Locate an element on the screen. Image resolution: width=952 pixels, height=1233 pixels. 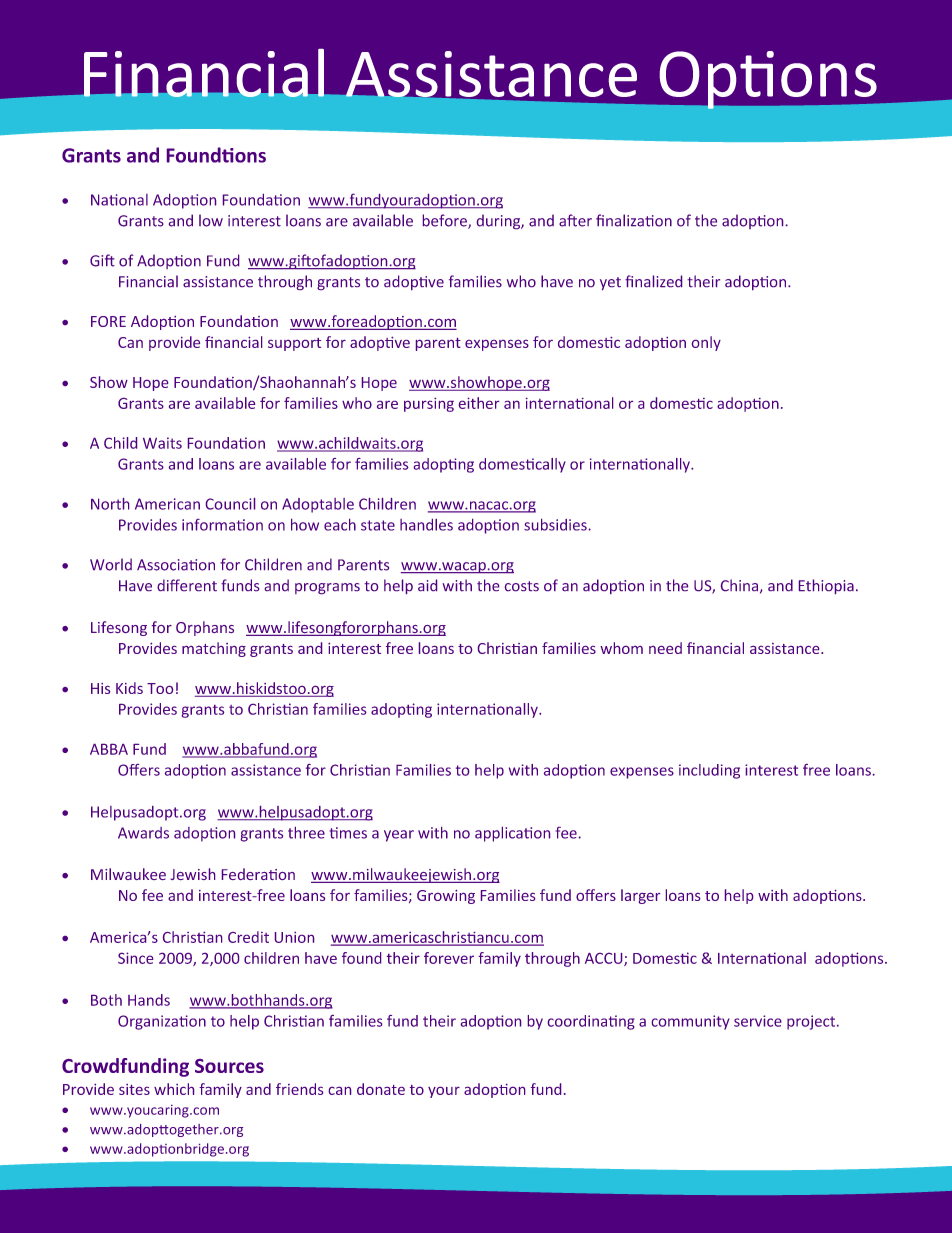
need is located at coordinates (665, 648).
